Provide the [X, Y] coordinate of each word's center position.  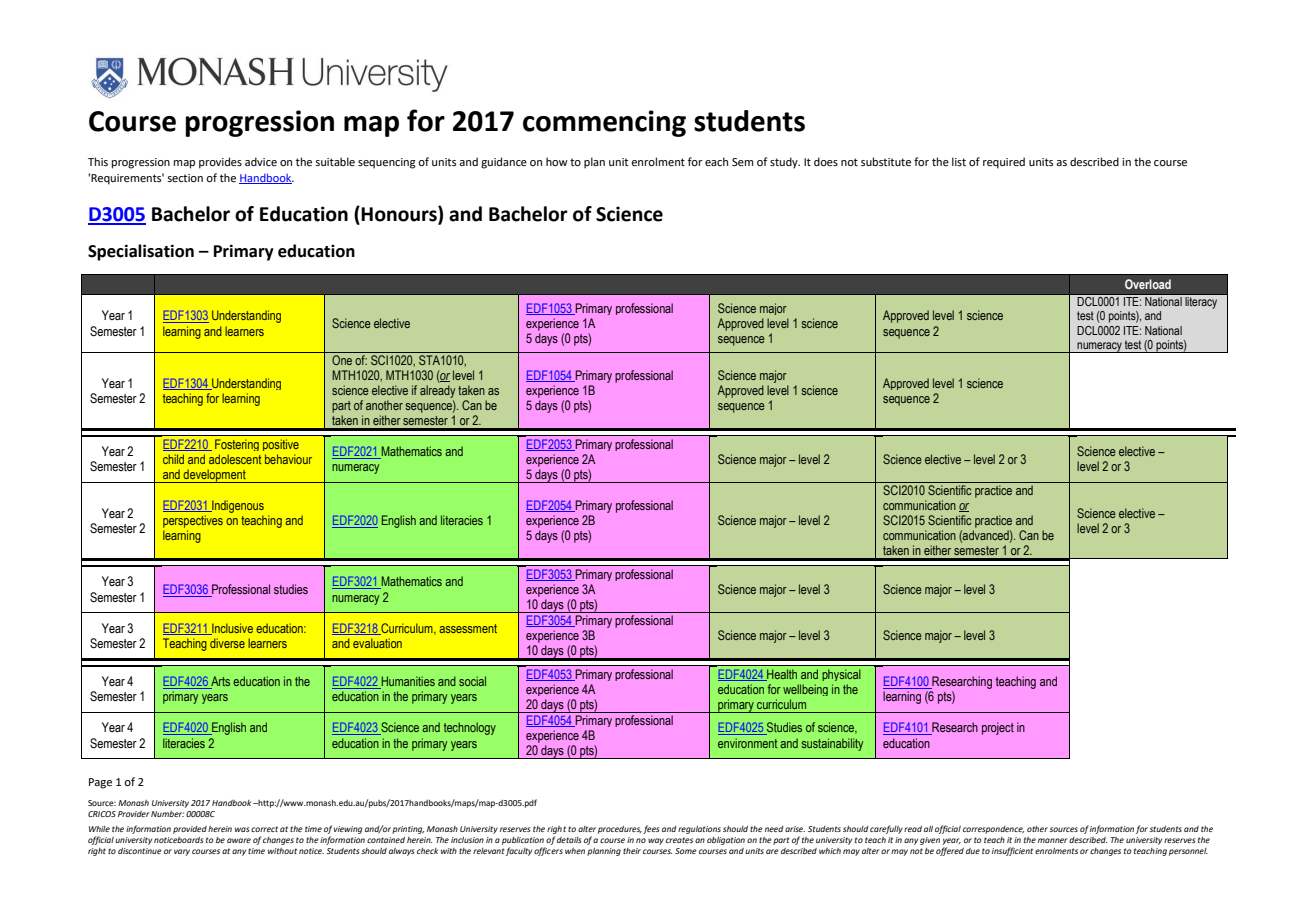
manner [1053, 840]
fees [651, 829]
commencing [604, 123]
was [242, 829]
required [1004, 163]
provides [220, 163]
